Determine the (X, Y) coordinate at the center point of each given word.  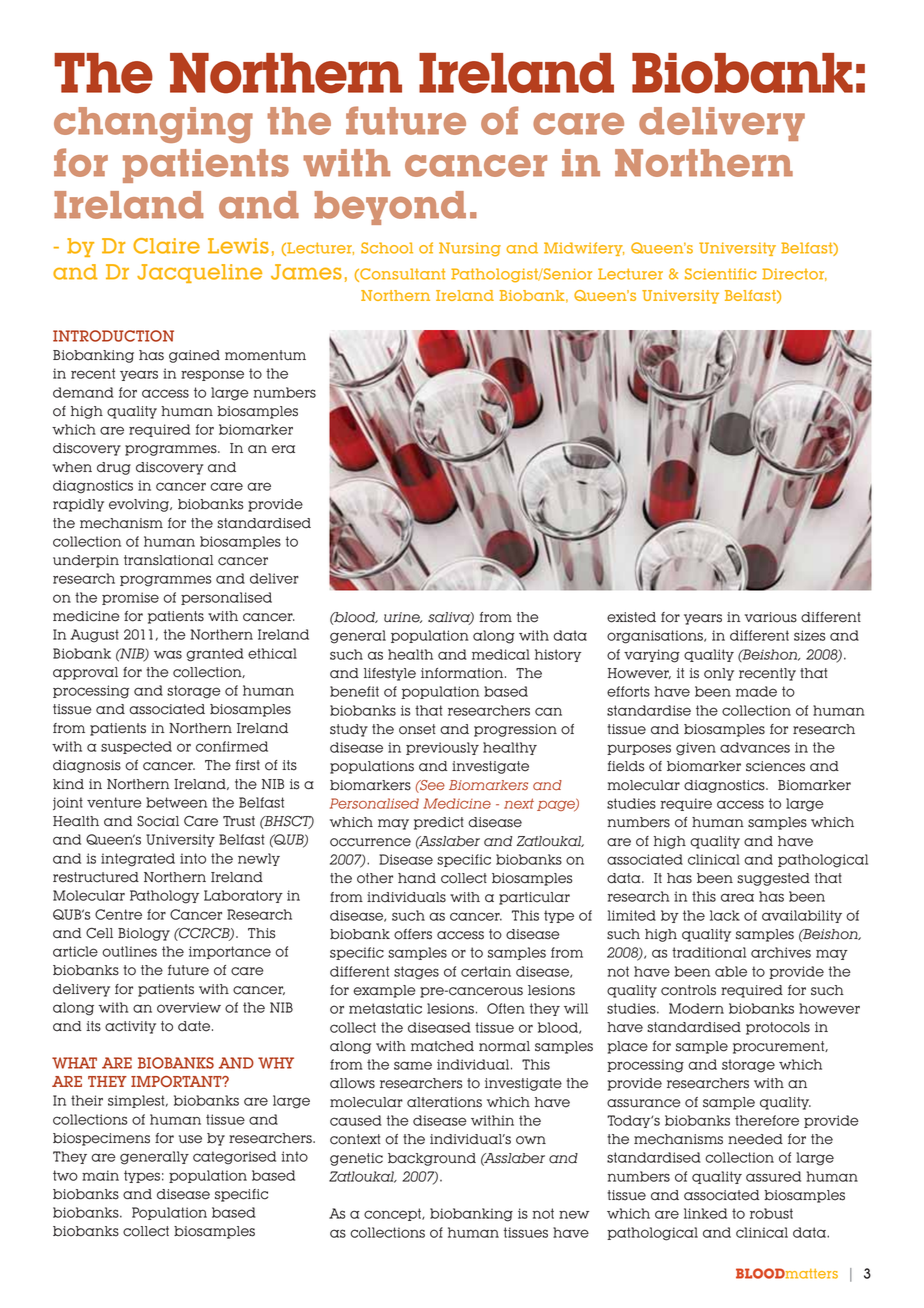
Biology (144, 934)
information (463, 673)
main (100, 1175)
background (432, 1159)
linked (705, 1213)
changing (153, 125)
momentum (265, 355)
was (168, 654)
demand (83, 392)
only (719, 674)
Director (794, 274)
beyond (390, 208)
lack (725, 915)
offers (413, 934)
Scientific (720, 274)
